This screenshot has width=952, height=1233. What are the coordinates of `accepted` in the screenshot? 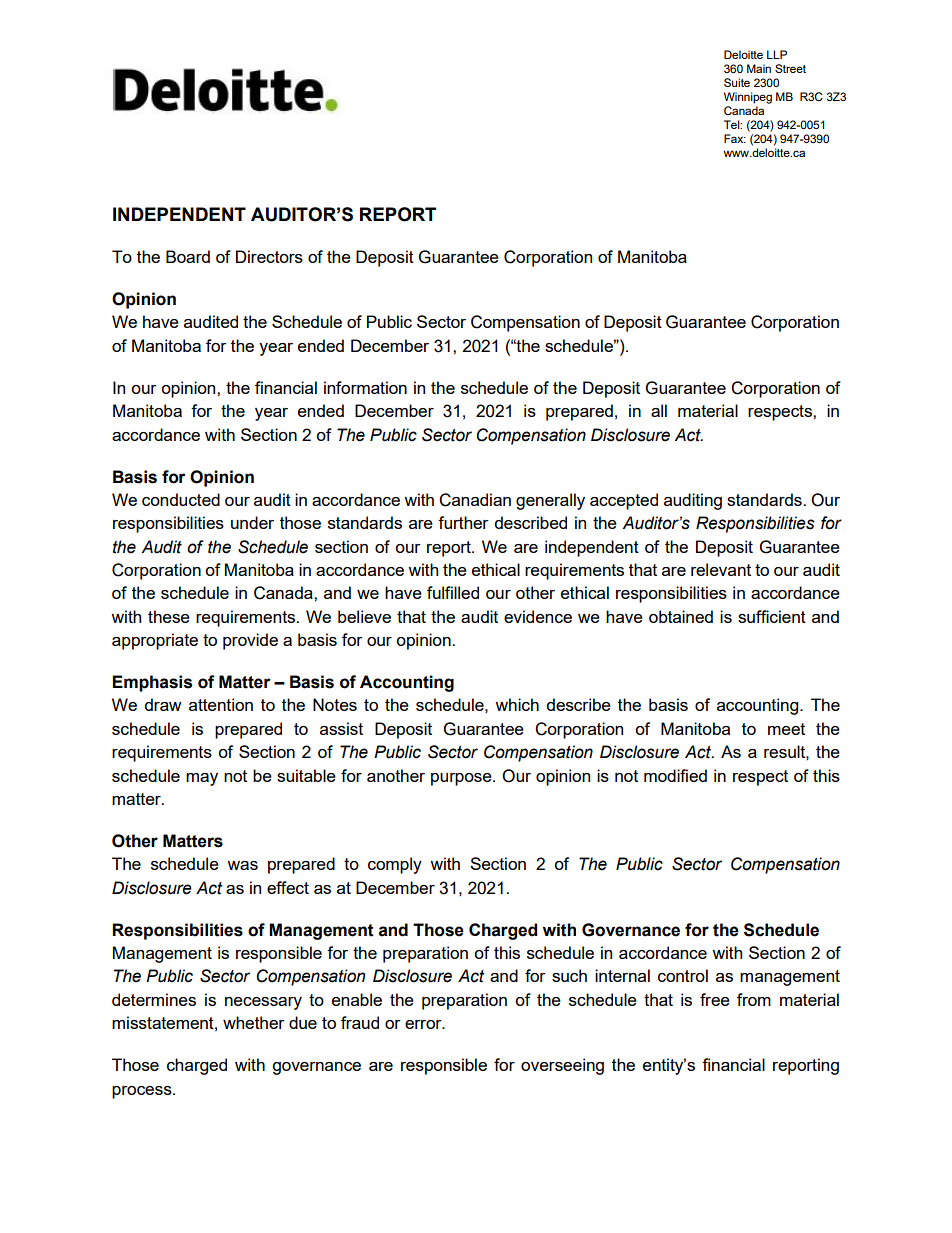 It's located at (624, 501).
